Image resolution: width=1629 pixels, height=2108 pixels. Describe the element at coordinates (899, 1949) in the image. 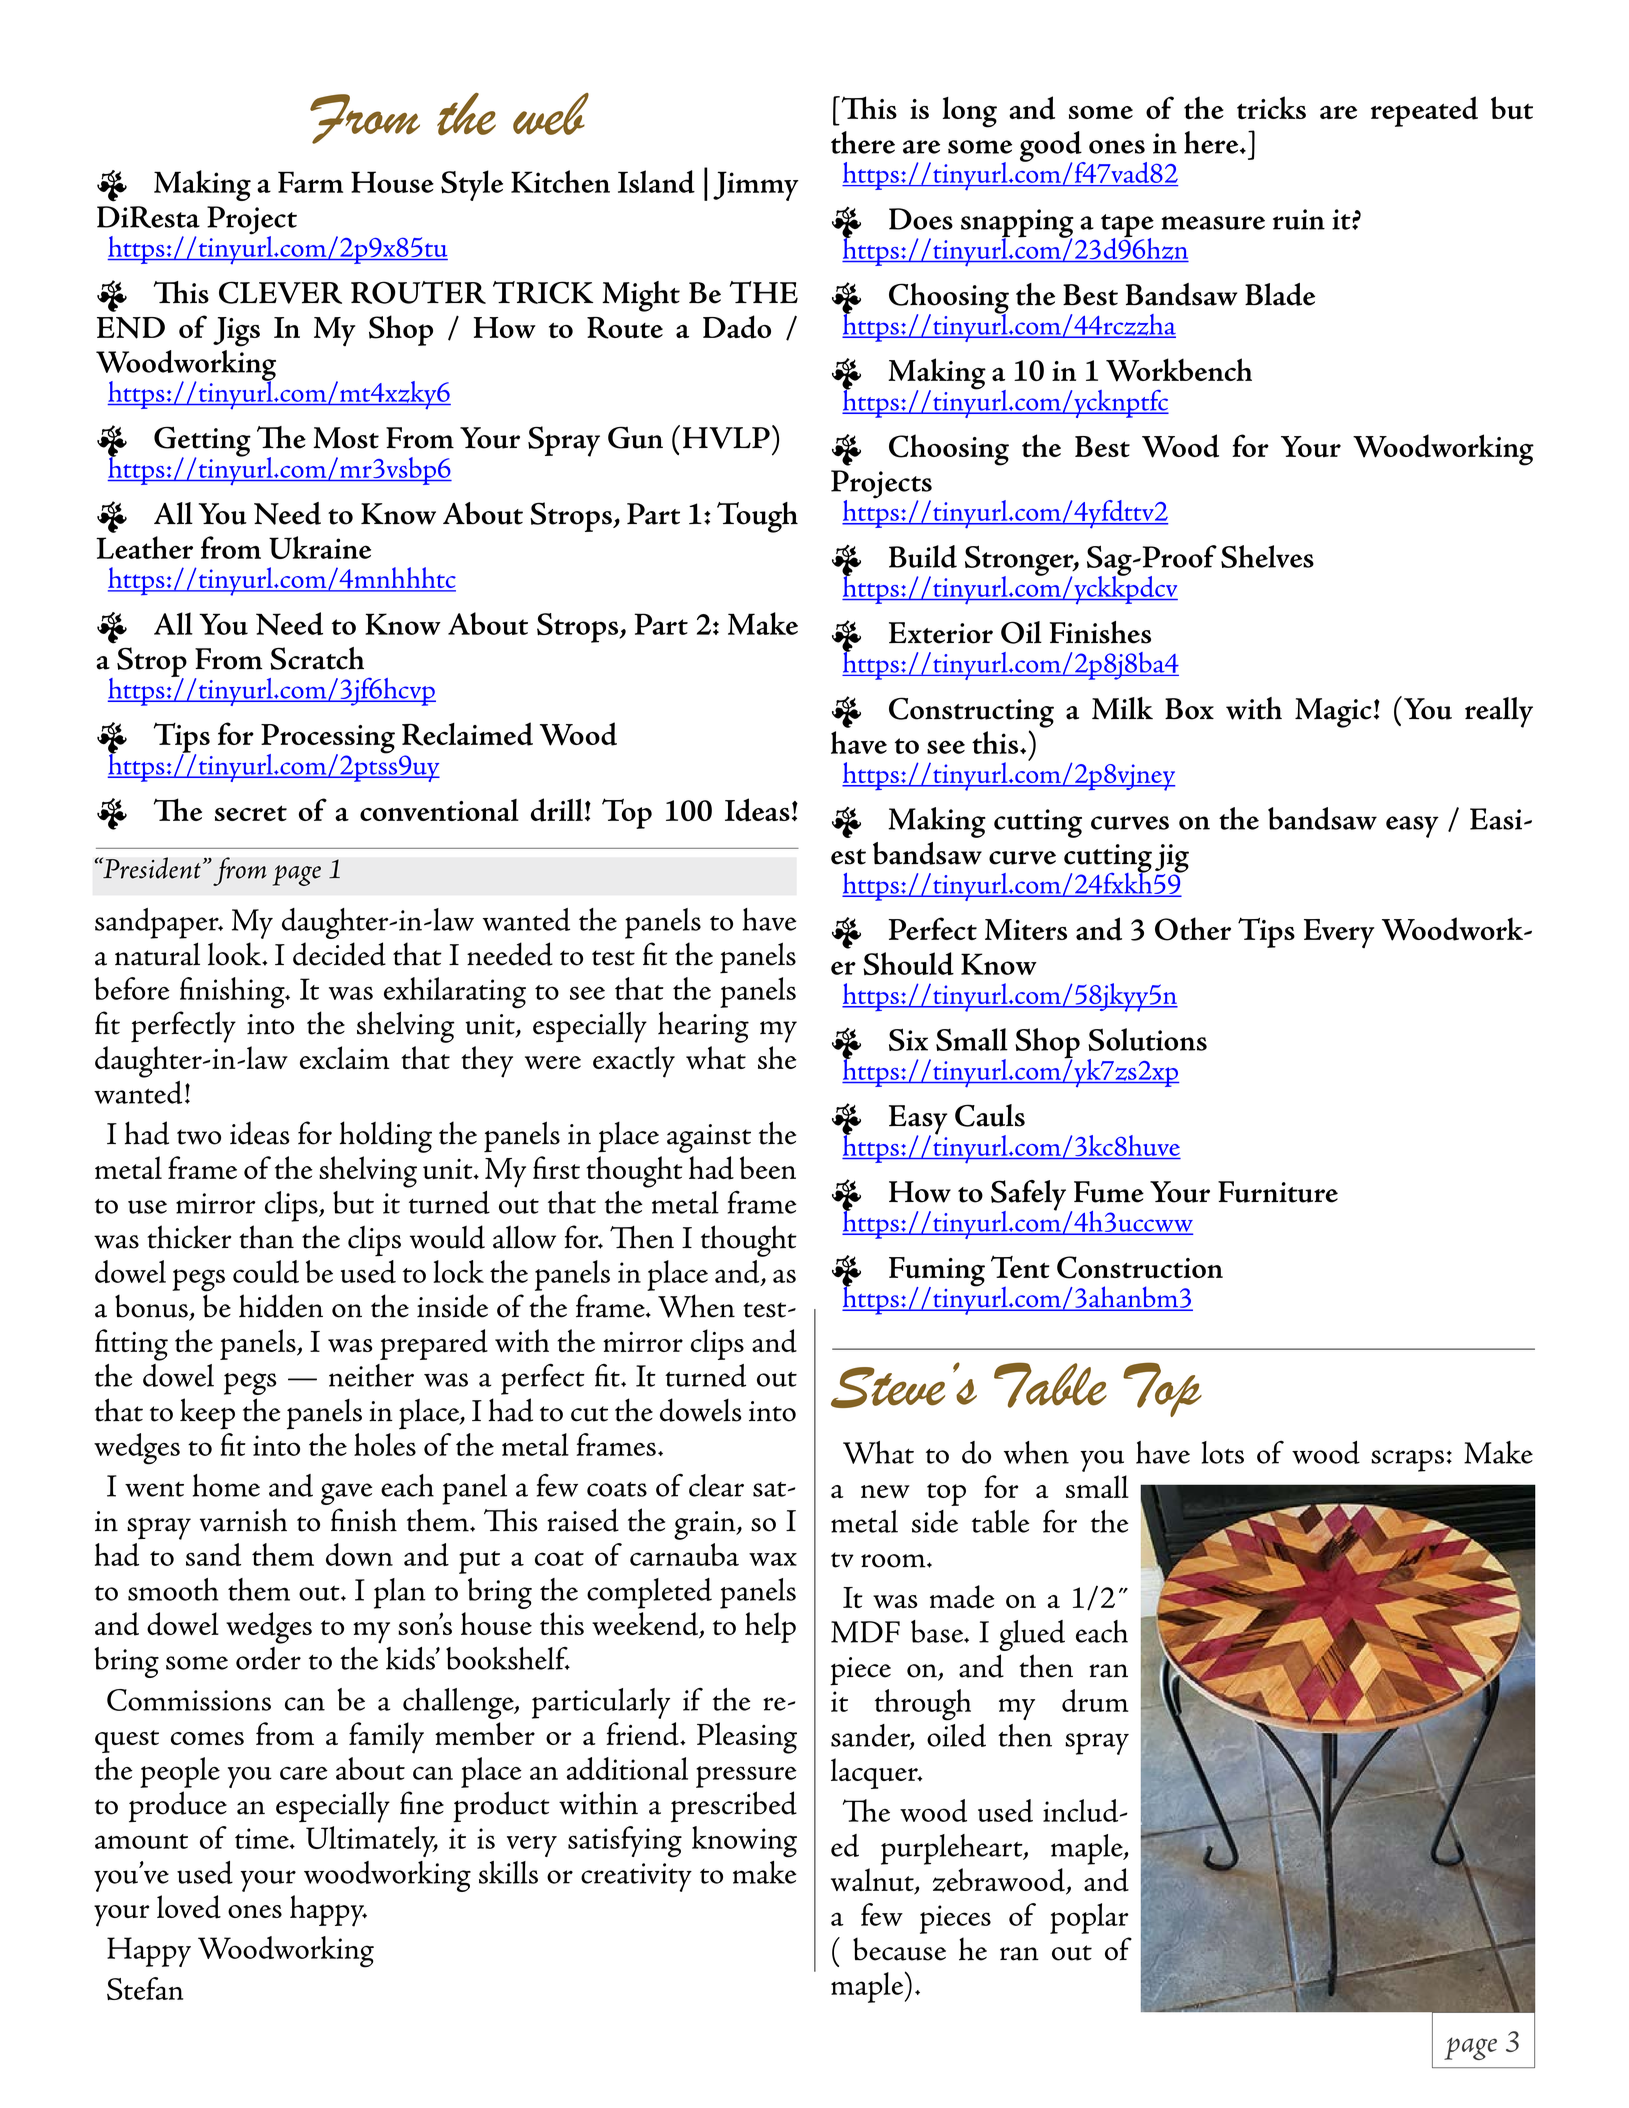

I see `because` at that location.
